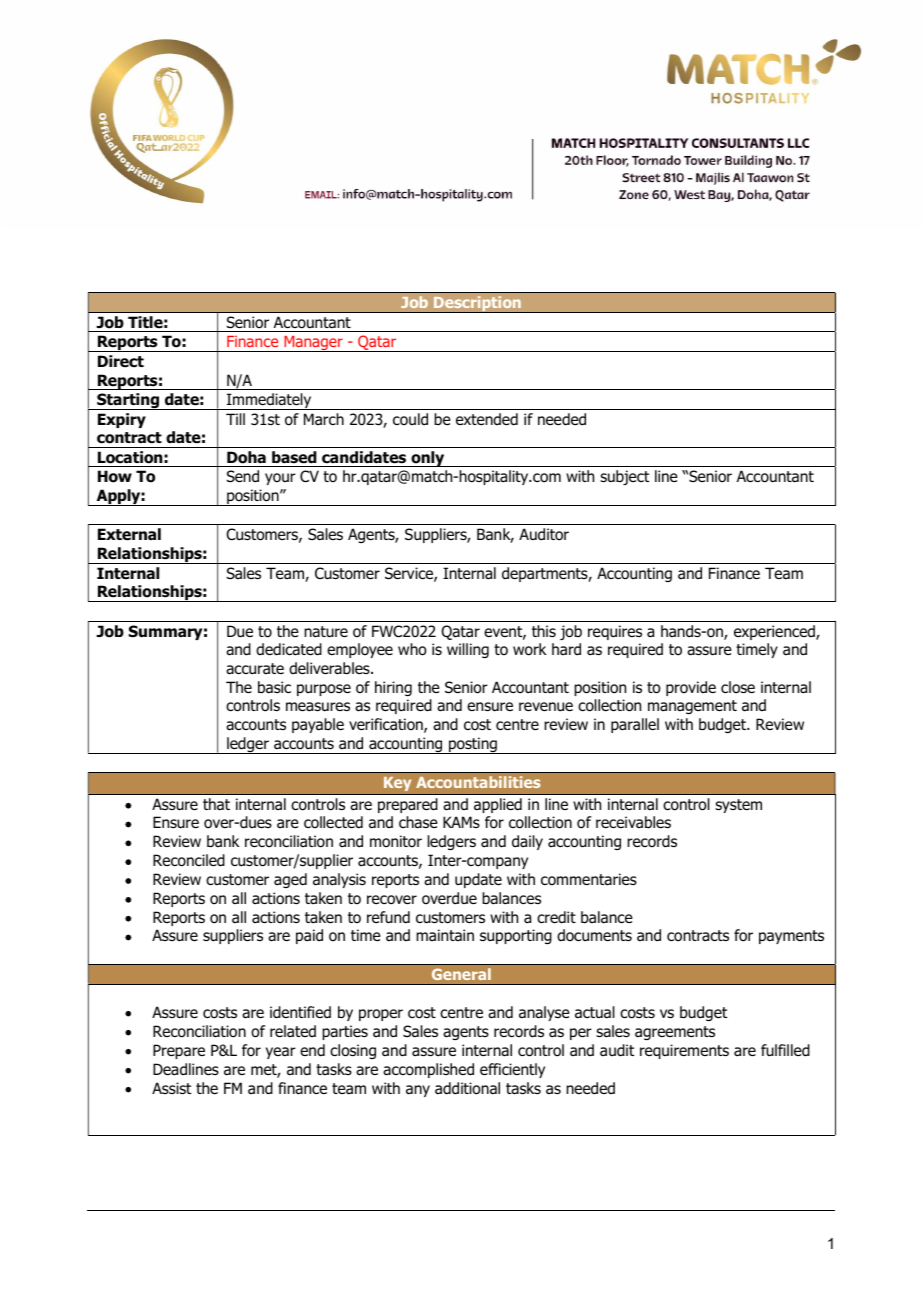  I want to click on extended, so click(487, 419).
